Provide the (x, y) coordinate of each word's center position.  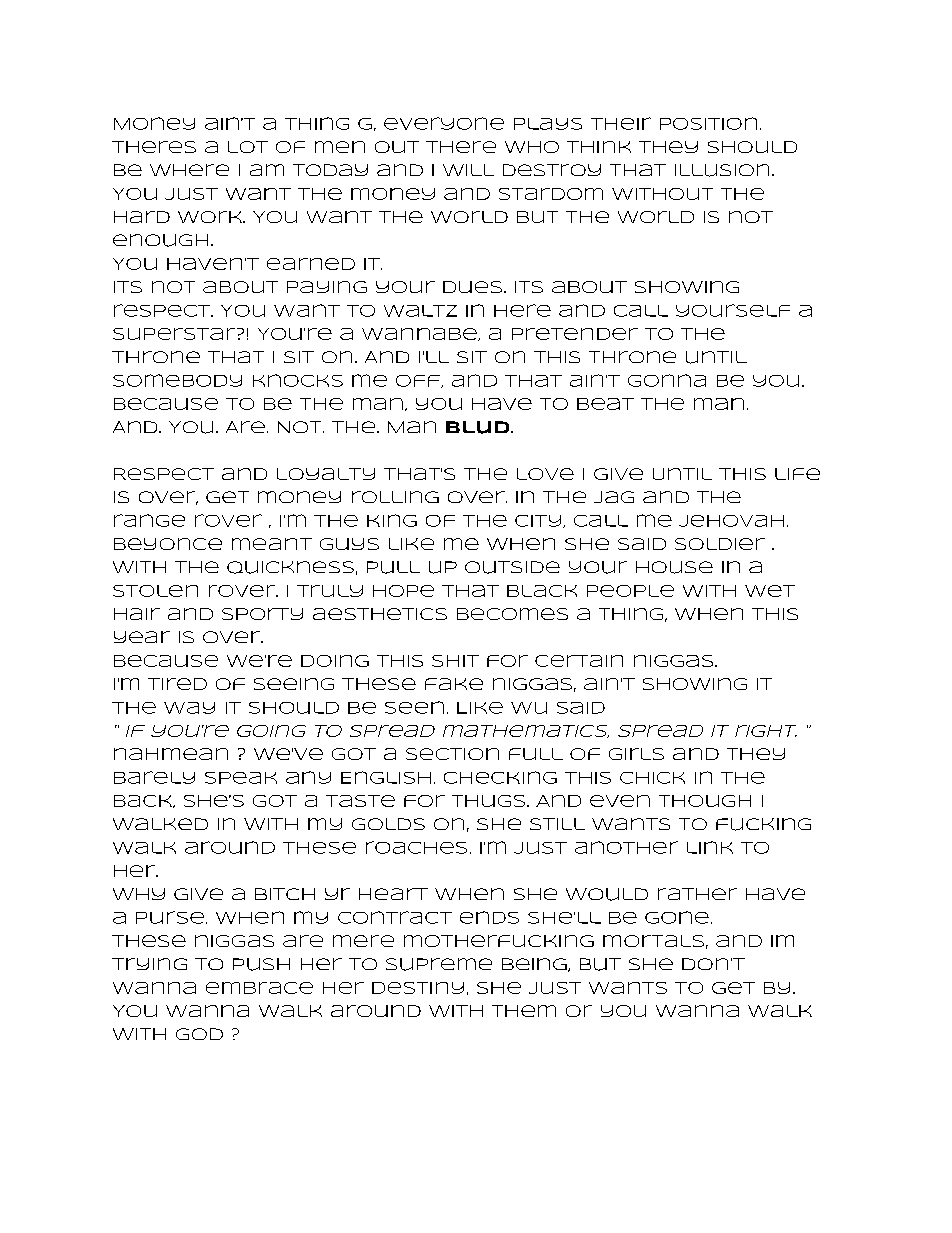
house (674, 567)
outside (512, 567)
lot (248, 147)
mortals (653, 941)
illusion (722, 170)
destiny (418, 988)
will (468, 170)
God (199, 1034)
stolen (155, 591)
